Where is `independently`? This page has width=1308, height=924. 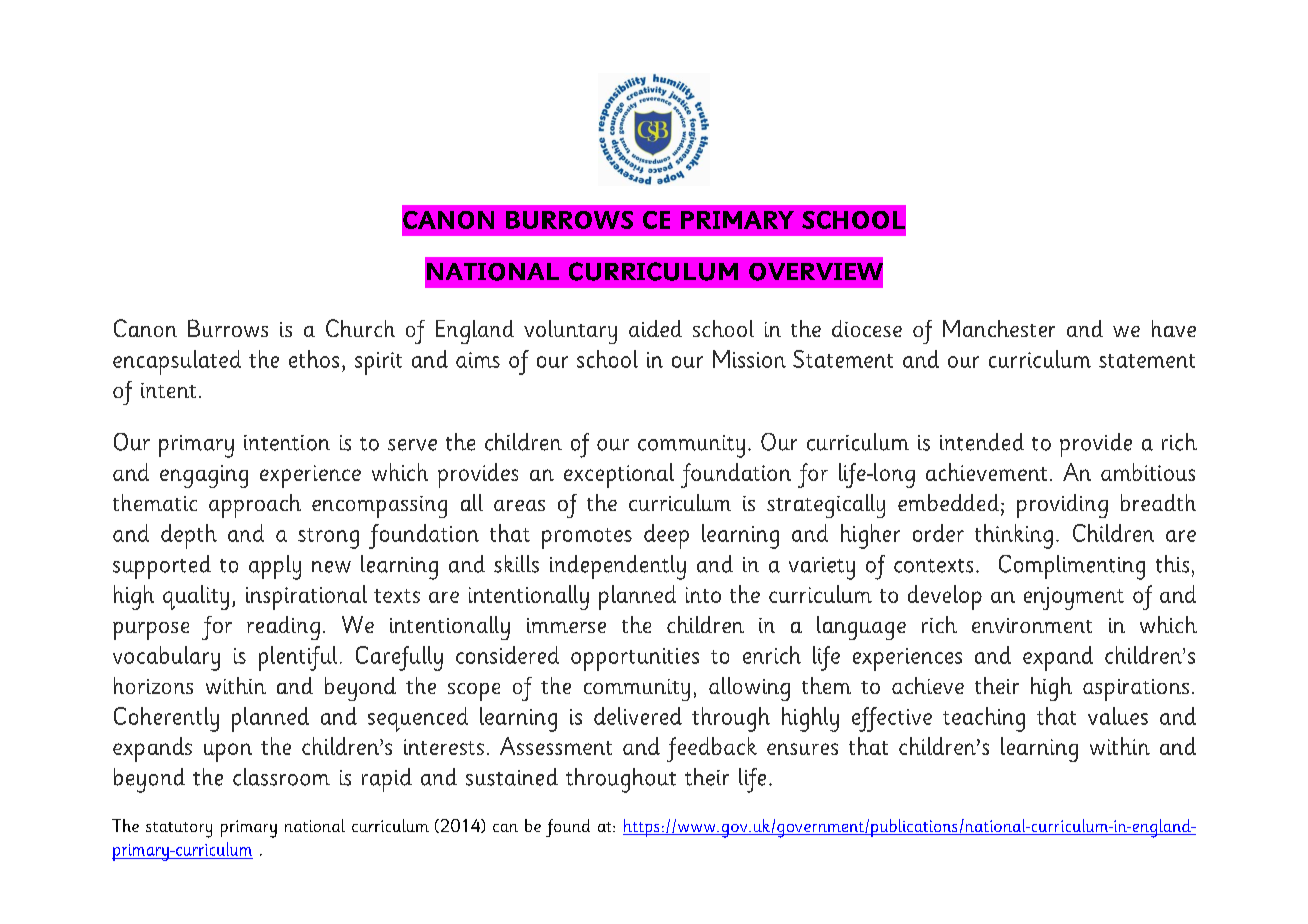 independently is located at coordinates (618, 567).
